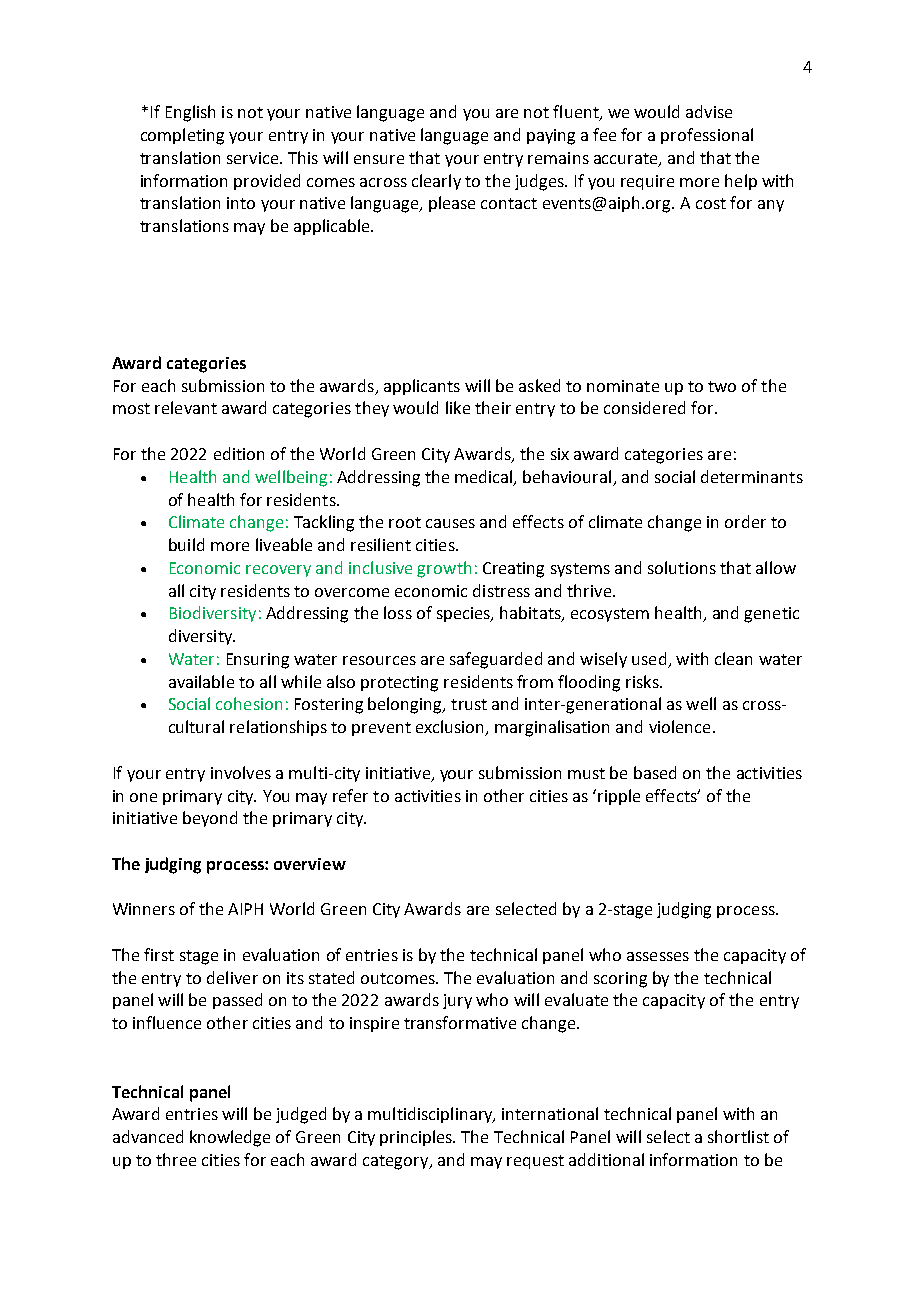 The height and width of the screenshot is (1309, 924). Describe the element at coordinates (658, 956) in the screenshot. I see `assesses` at that location.
